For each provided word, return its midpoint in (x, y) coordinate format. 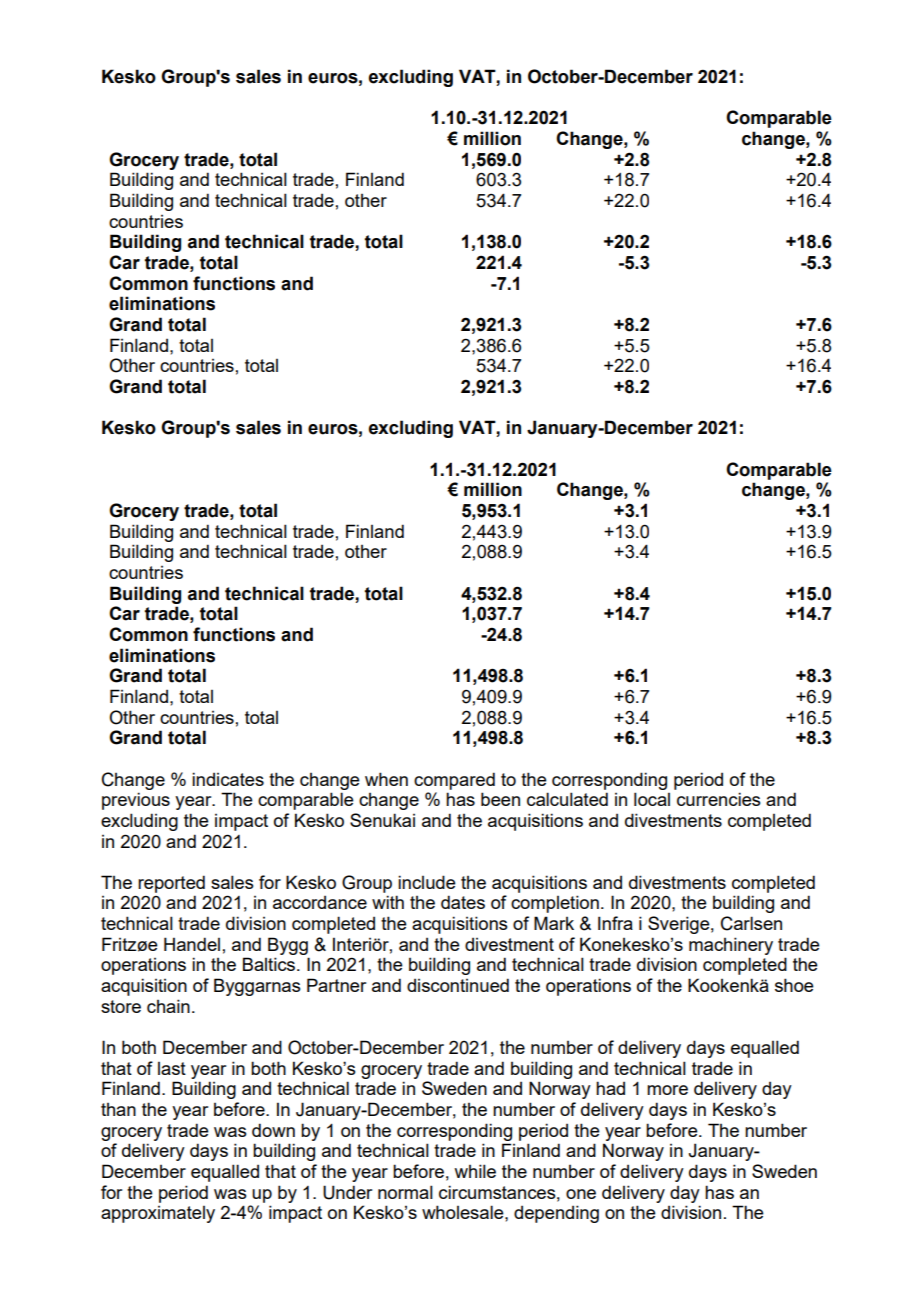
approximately (158, 1214)
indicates (228, 779)
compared (454, 781)
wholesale (464, 1212)
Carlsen (751, 923)
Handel (192, 944)
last (172, 1068)
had (610, 1088)
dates (463, 902)
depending (556, 1214)
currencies (719, 799)
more (667, 1090)
